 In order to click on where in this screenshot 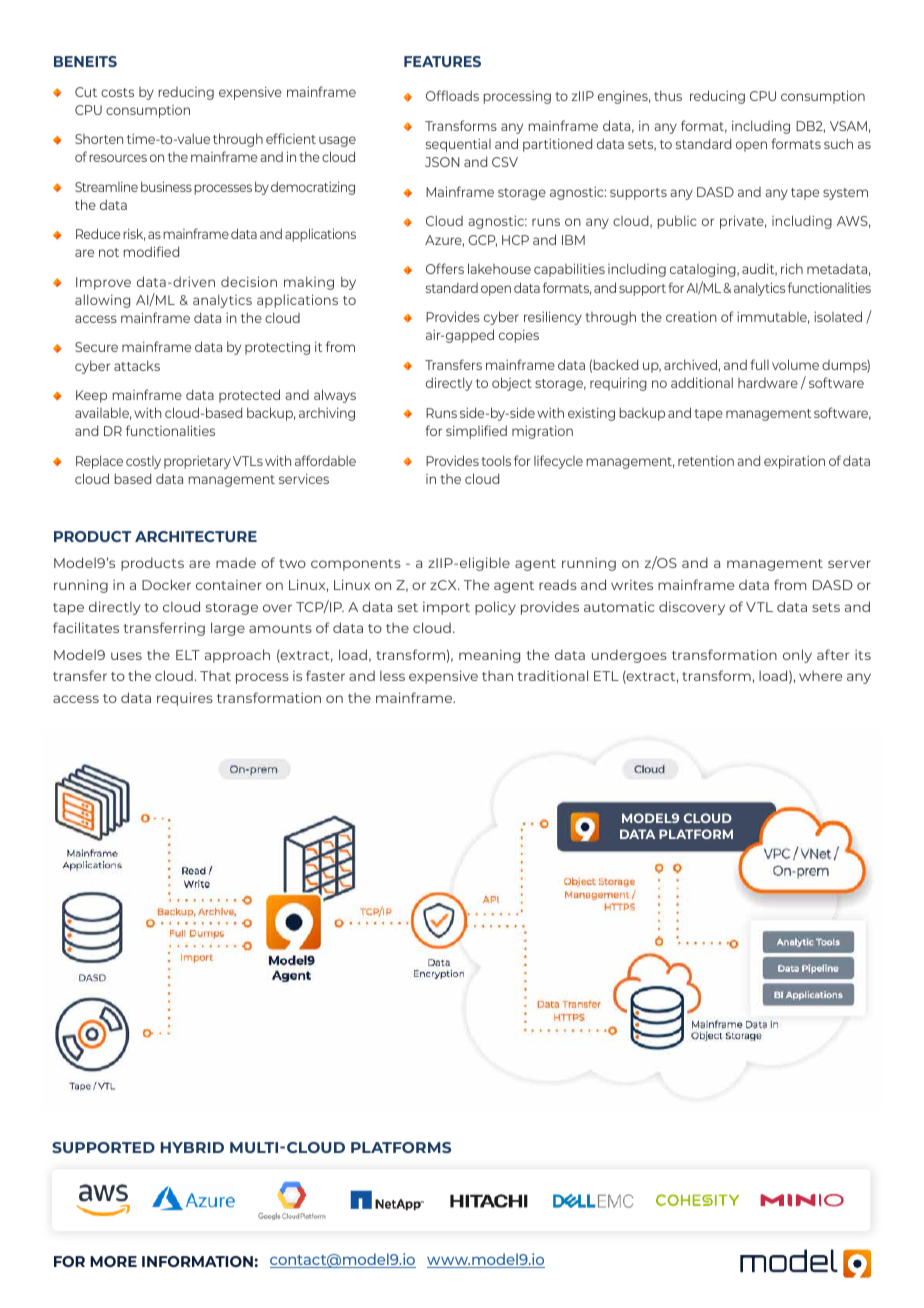, I will do `click(820, 676)`.
